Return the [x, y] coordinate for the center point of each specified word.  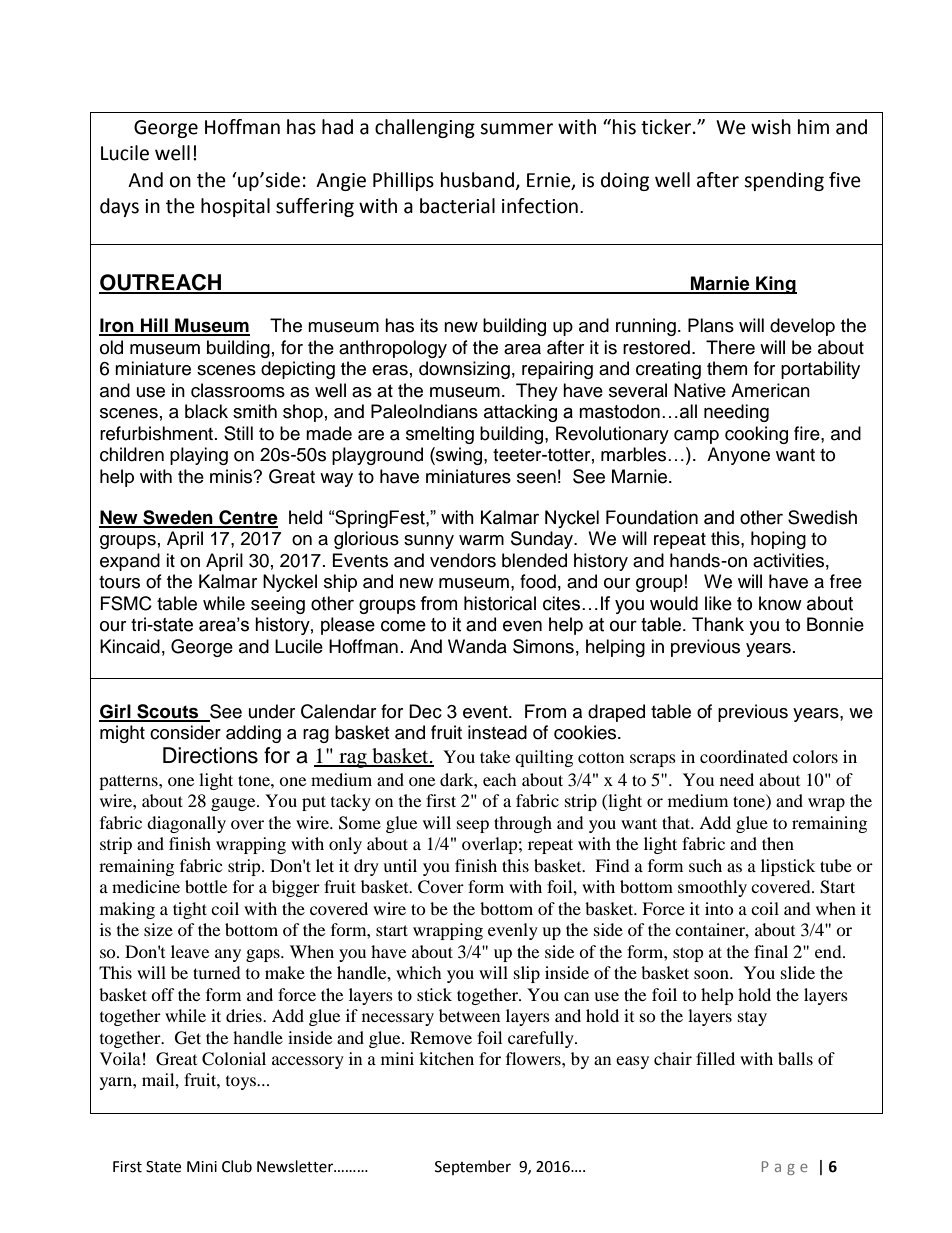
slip [527, 974]
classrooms [238, 390]
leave [190, 951]
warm [481, 540]
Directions [210, 755]
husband [477, 180]
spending [784, 181]
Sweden [178, 518]
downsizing [464, 370]
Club [237, 1166]
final [771, 951]
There [730, 347]
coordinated [744, 756]
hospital [235, 207]
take [495, 756]
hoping [778, 540]
